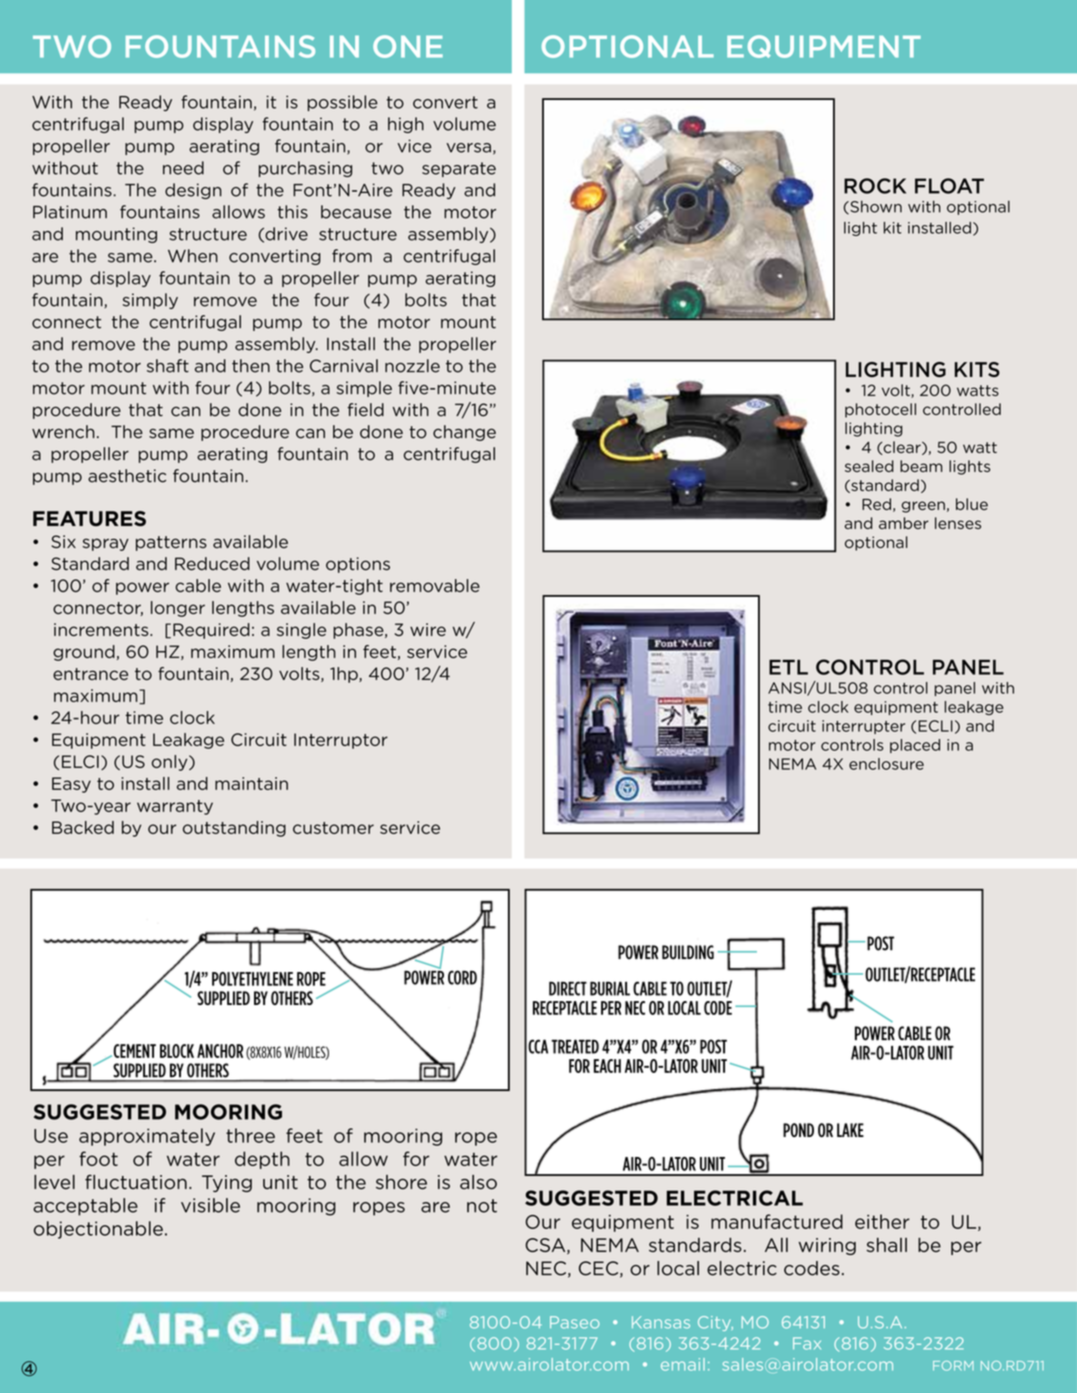  Describe the element at coordinates (428, 629) in the page. I see `wire` at that location.
